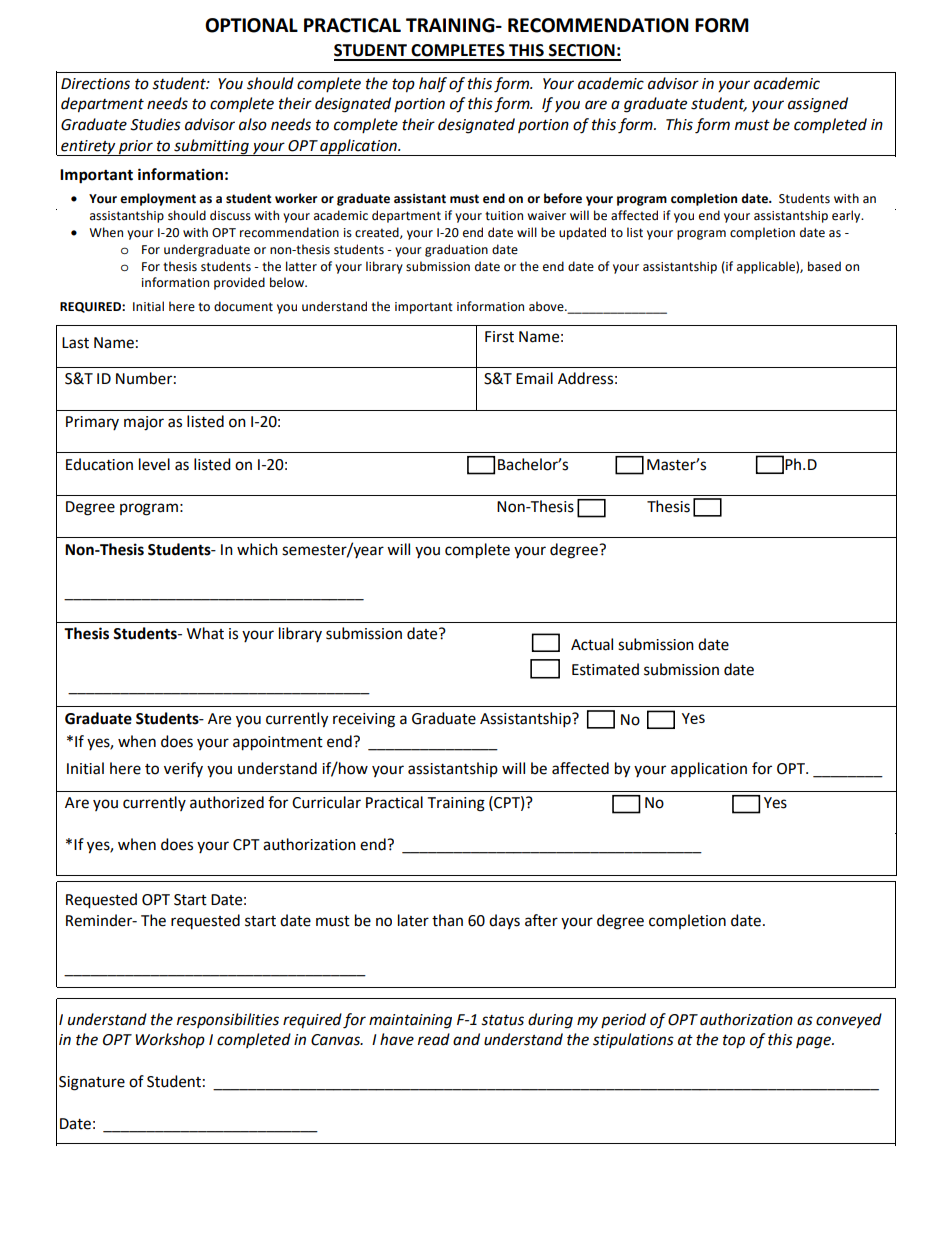 The image size is (952, 1233). What do you see at coordinates (95, 84) in the screenshot?
I see `Directions` at bounding box center [95, 84].
